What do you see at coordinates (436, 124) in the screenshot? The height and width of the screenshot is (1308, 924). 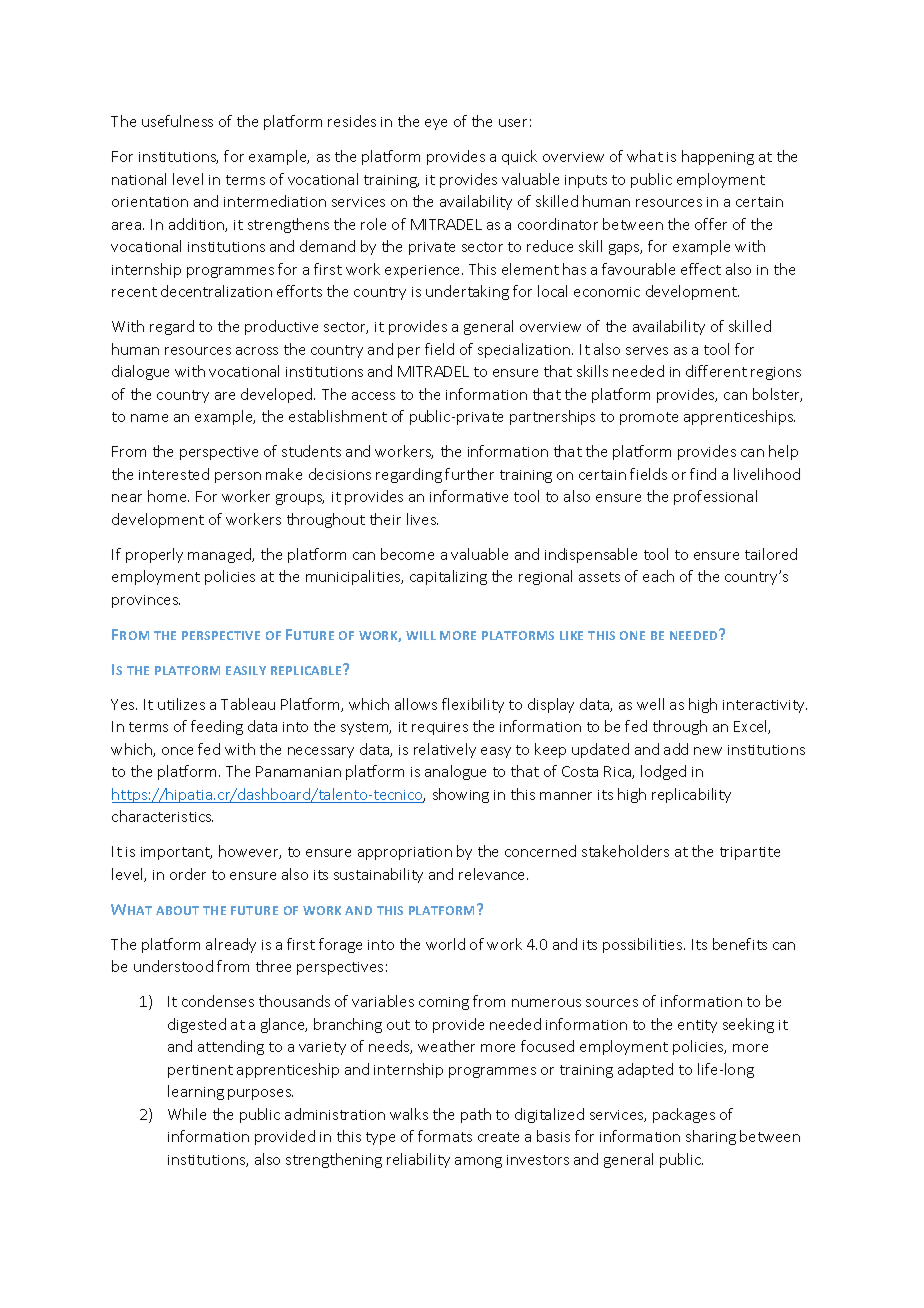 I see `eye` at bounding box center [436, 124].
